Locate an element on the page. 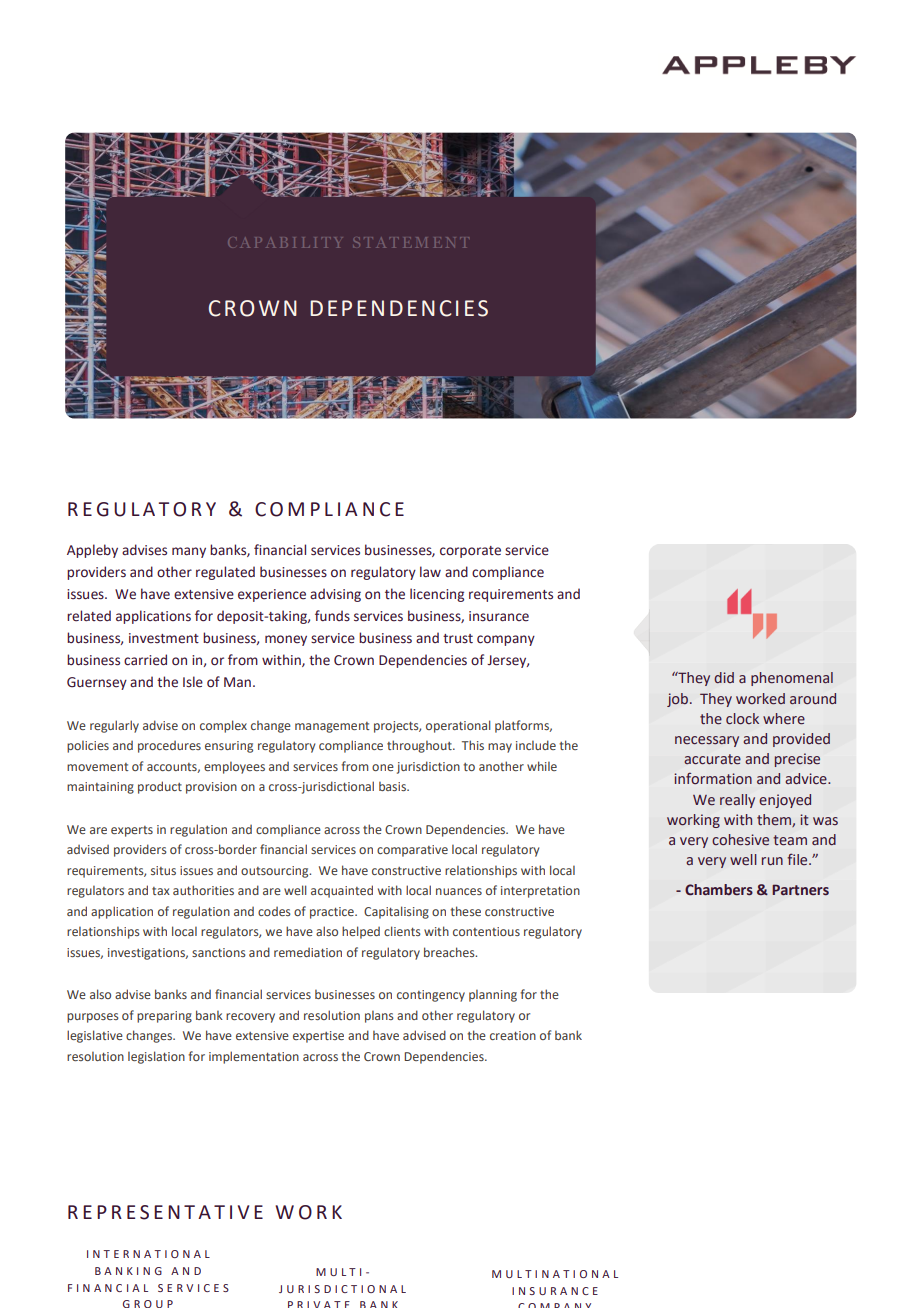 The height and width of the image is (1308, 924). tax is located at coordinates (161, 891).
